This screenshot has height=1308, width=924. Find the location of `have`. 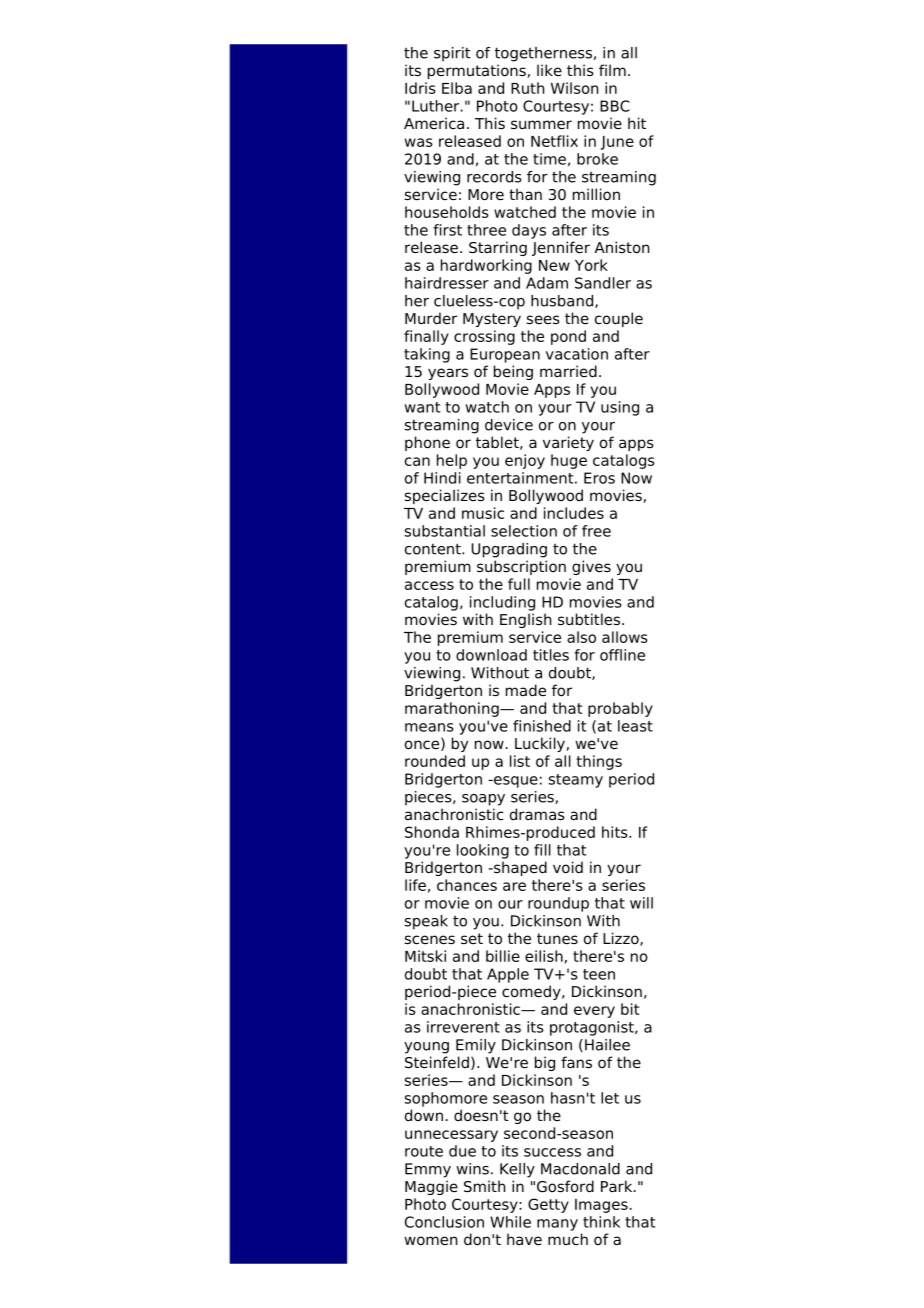

have is located at coordinates (524, 1239).
